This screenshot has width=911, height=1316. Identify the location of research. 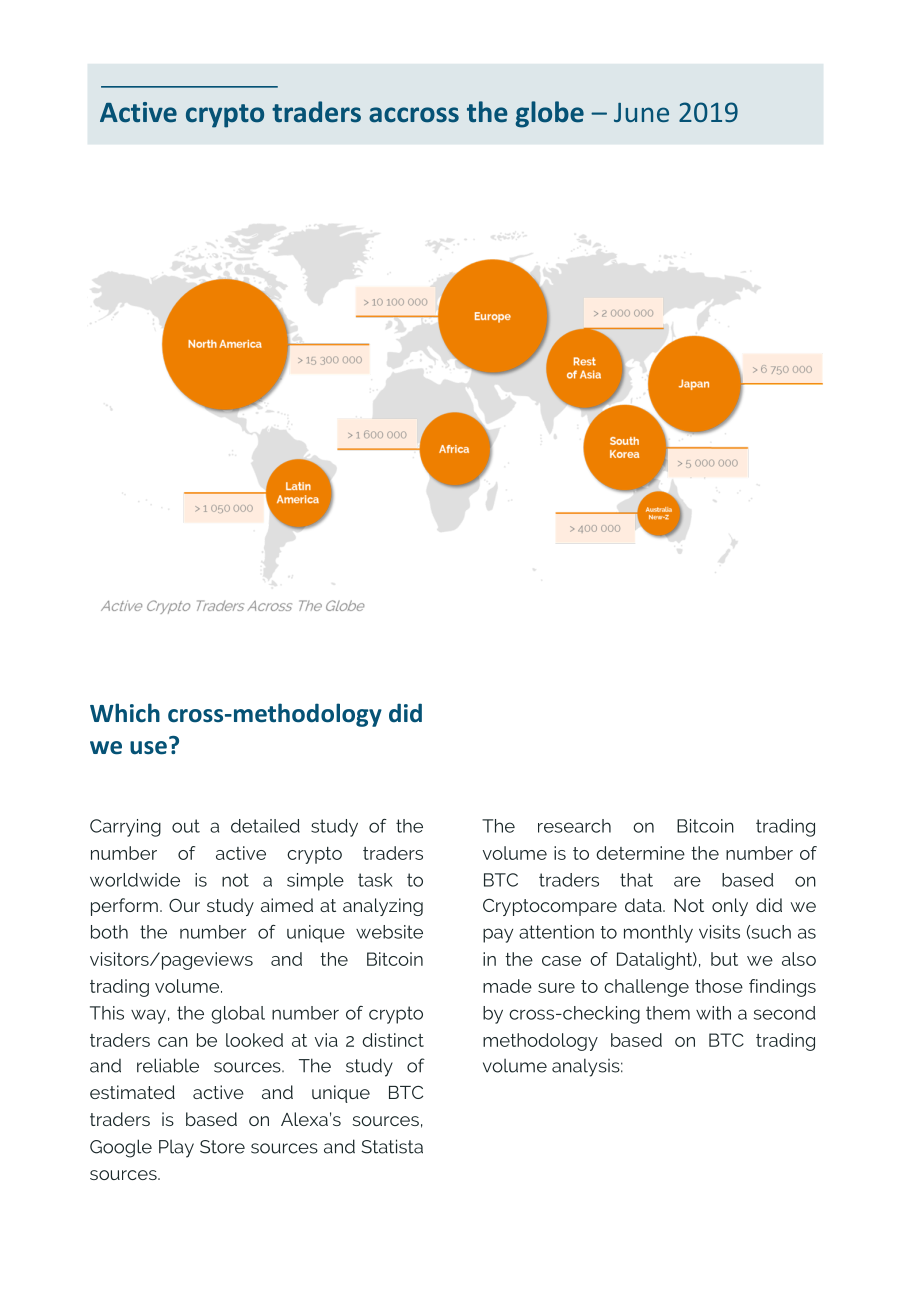
(574, 826).
